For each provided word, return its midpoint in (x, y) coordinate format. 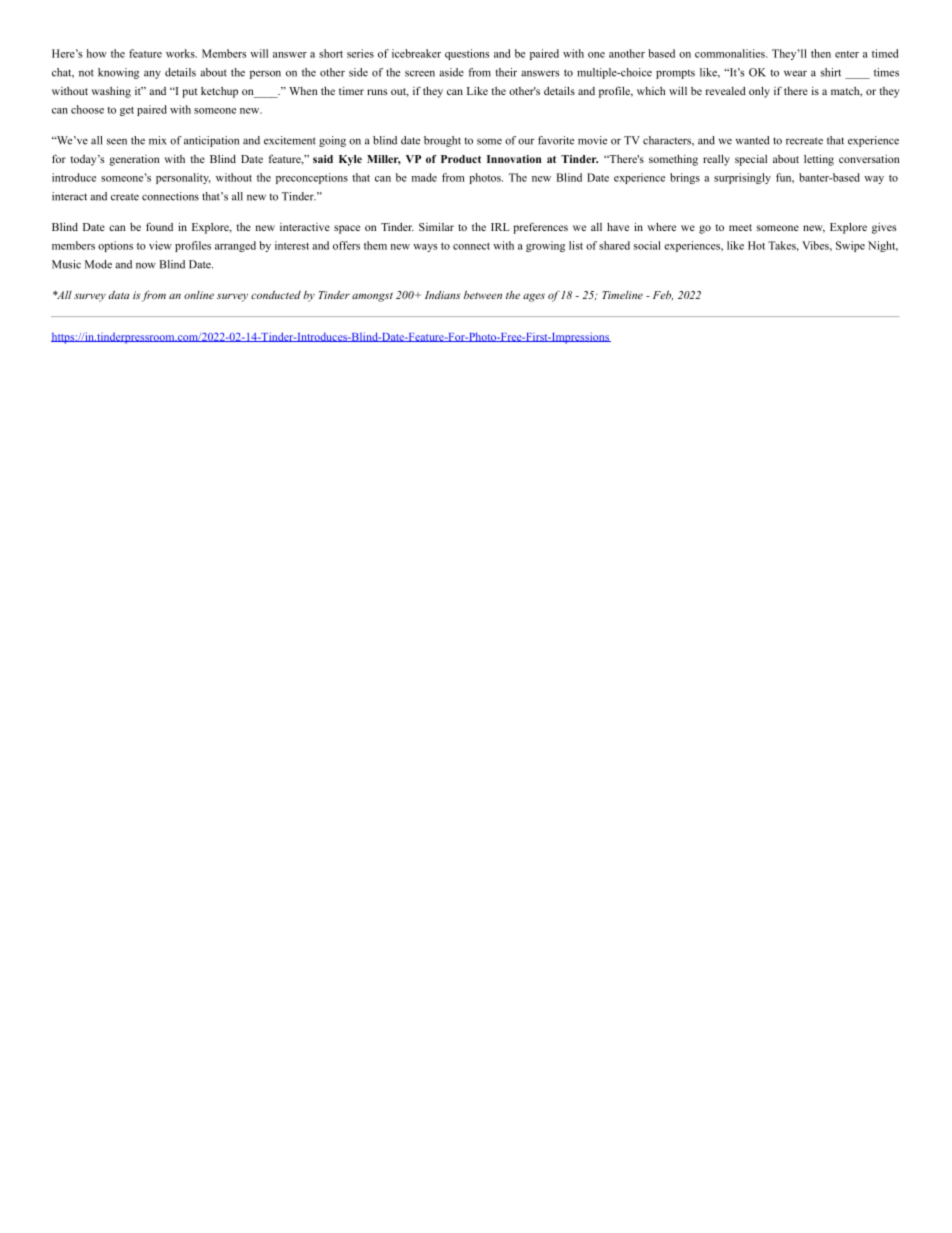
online (199, 295)
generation (134, 160)
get (127, 111)
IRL (500, 227)
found (159, 226)
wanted (752, 140)
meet (740, 227)
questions (467, 54)
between (483, 294)
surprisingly (742, 178)
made (424, 177)
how (97, 53)
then (821, 53)
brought (442, 141)
